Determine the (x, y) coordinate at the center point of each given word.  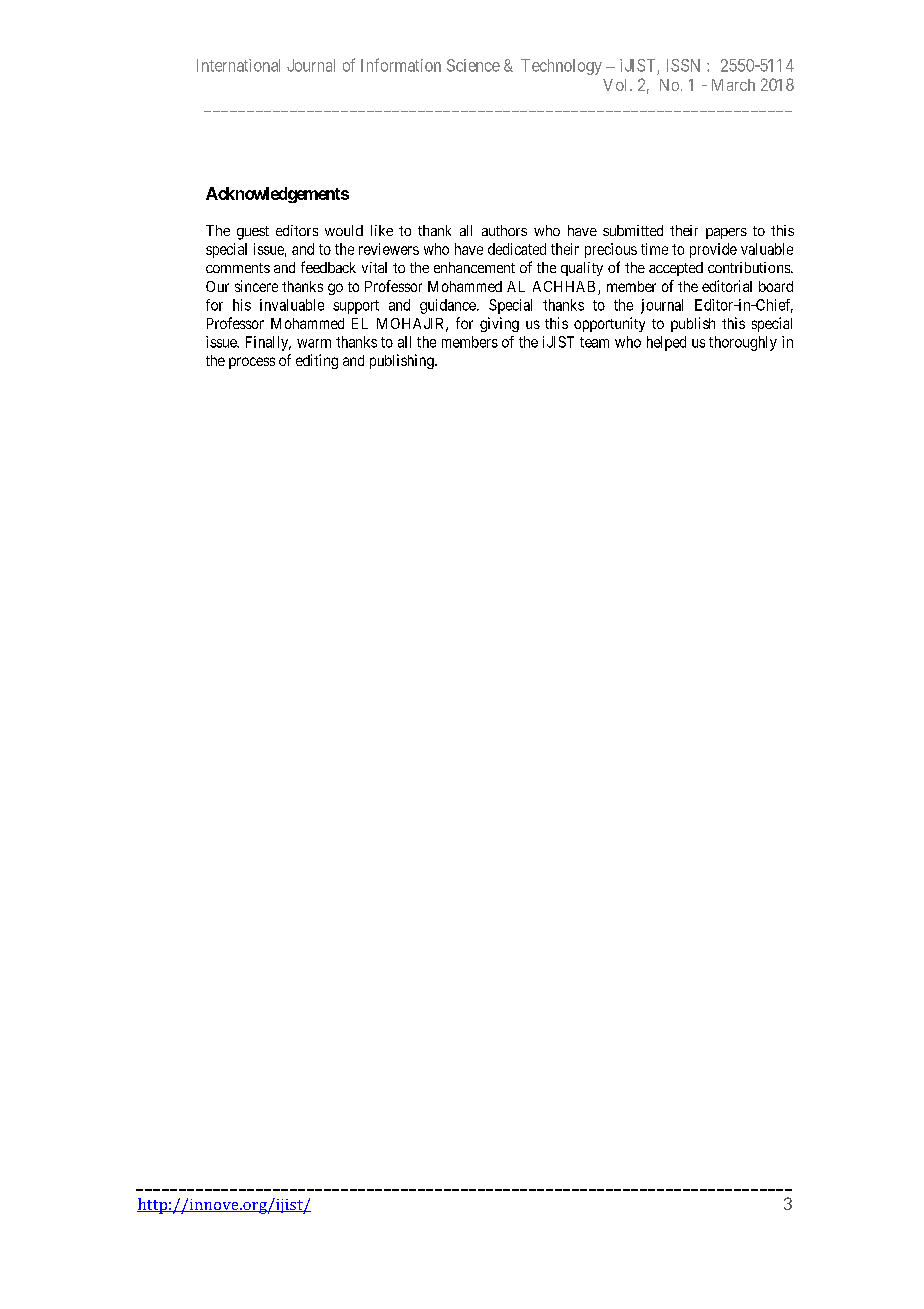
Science (473, 65)
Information (401, 65)
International (238, 65)
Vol (617, 85)
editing (317, 361)
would (344, 230)
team (594, 342)
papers (726, 233)
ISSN (683, 65)
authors (504, 230)
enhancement (474, 267)
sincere (256, 286)
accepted (676, 269)
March (733, 85)
